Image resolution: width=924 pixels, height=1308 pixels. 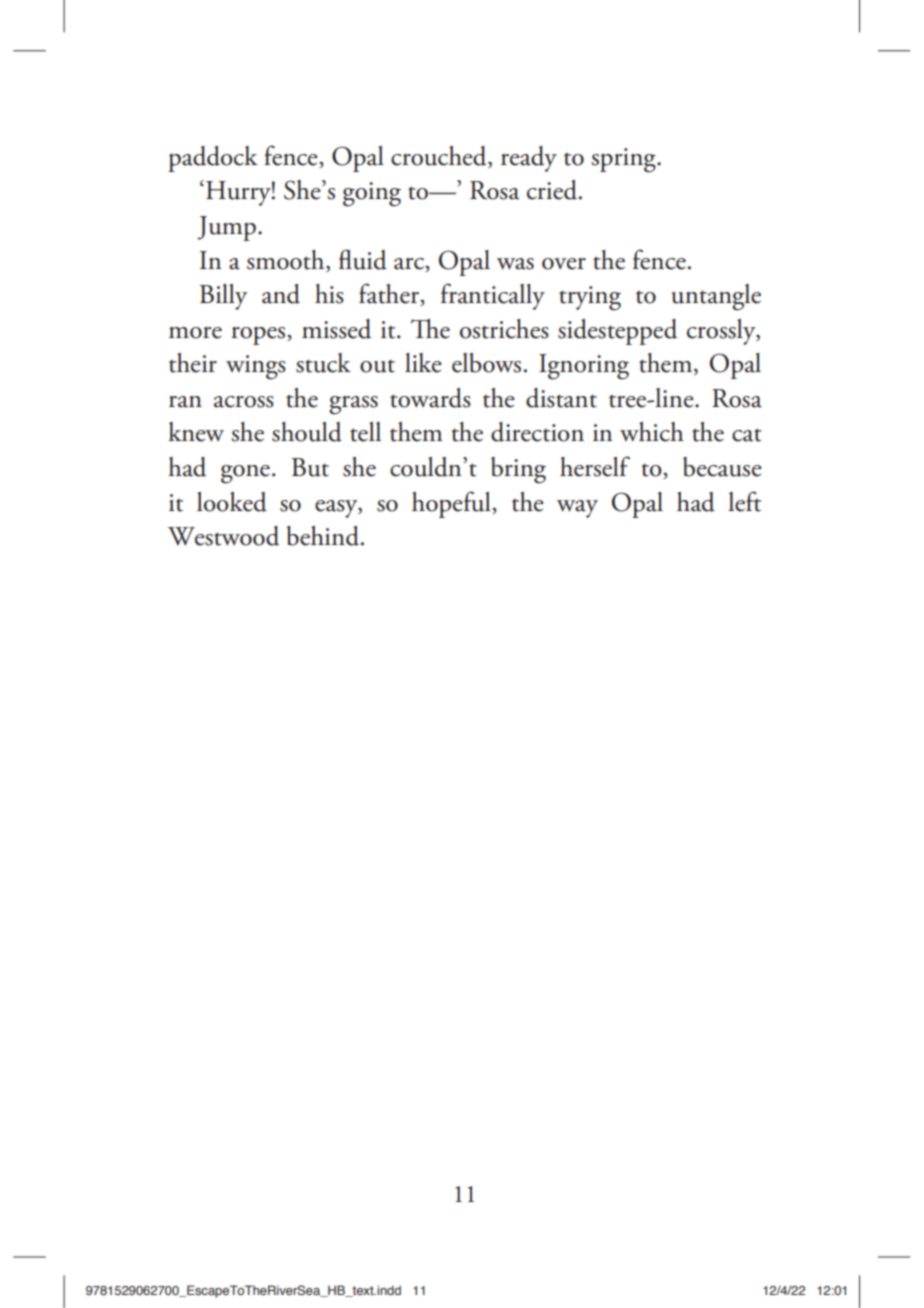 I want to click on which, so click(x=652, y=432).
